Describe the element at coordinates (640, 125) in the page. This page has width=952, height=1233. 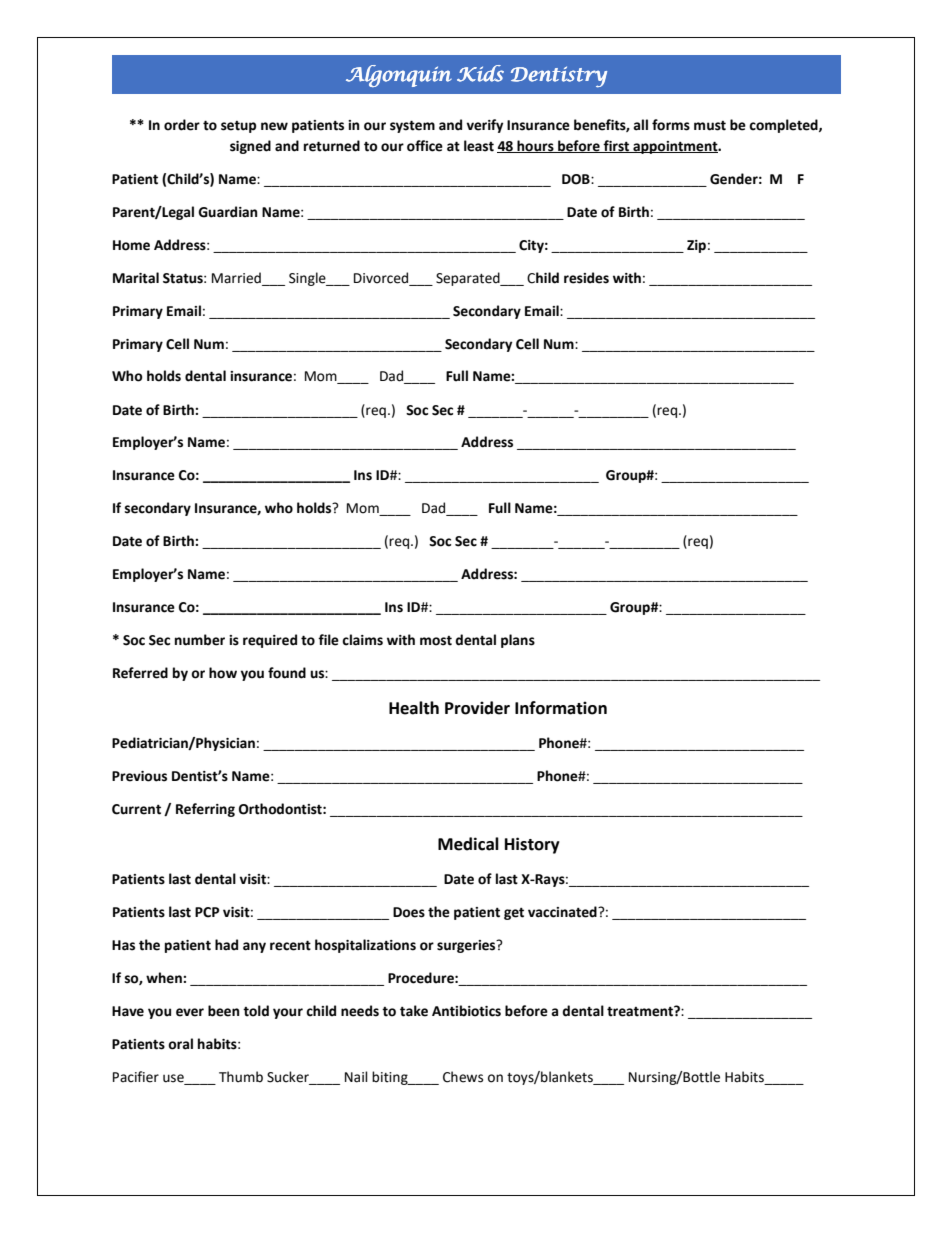
I see `all` at that location.
